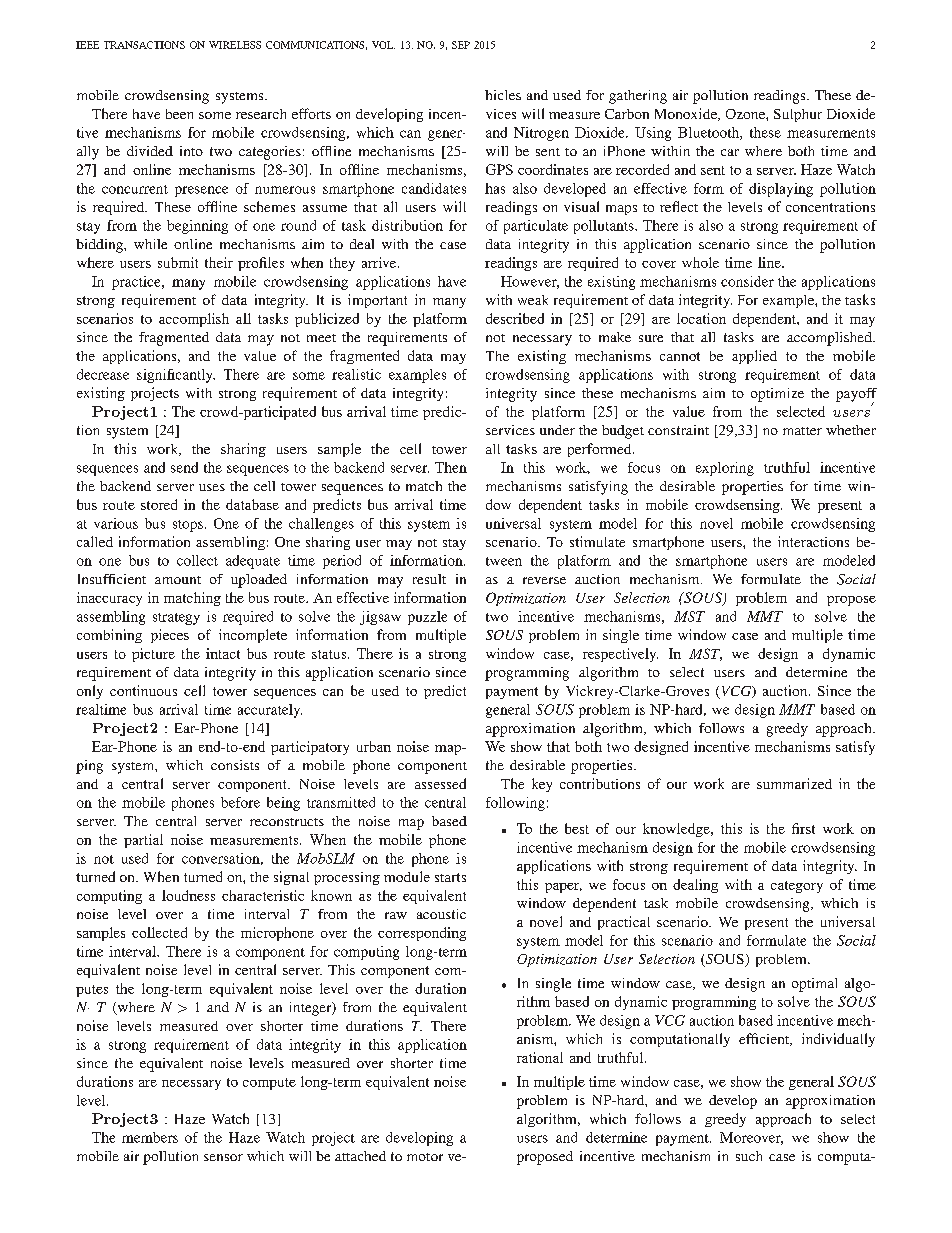 The height and width of the screenshot is (1233, 952). I want to click on loudness, so click(188, 895).
